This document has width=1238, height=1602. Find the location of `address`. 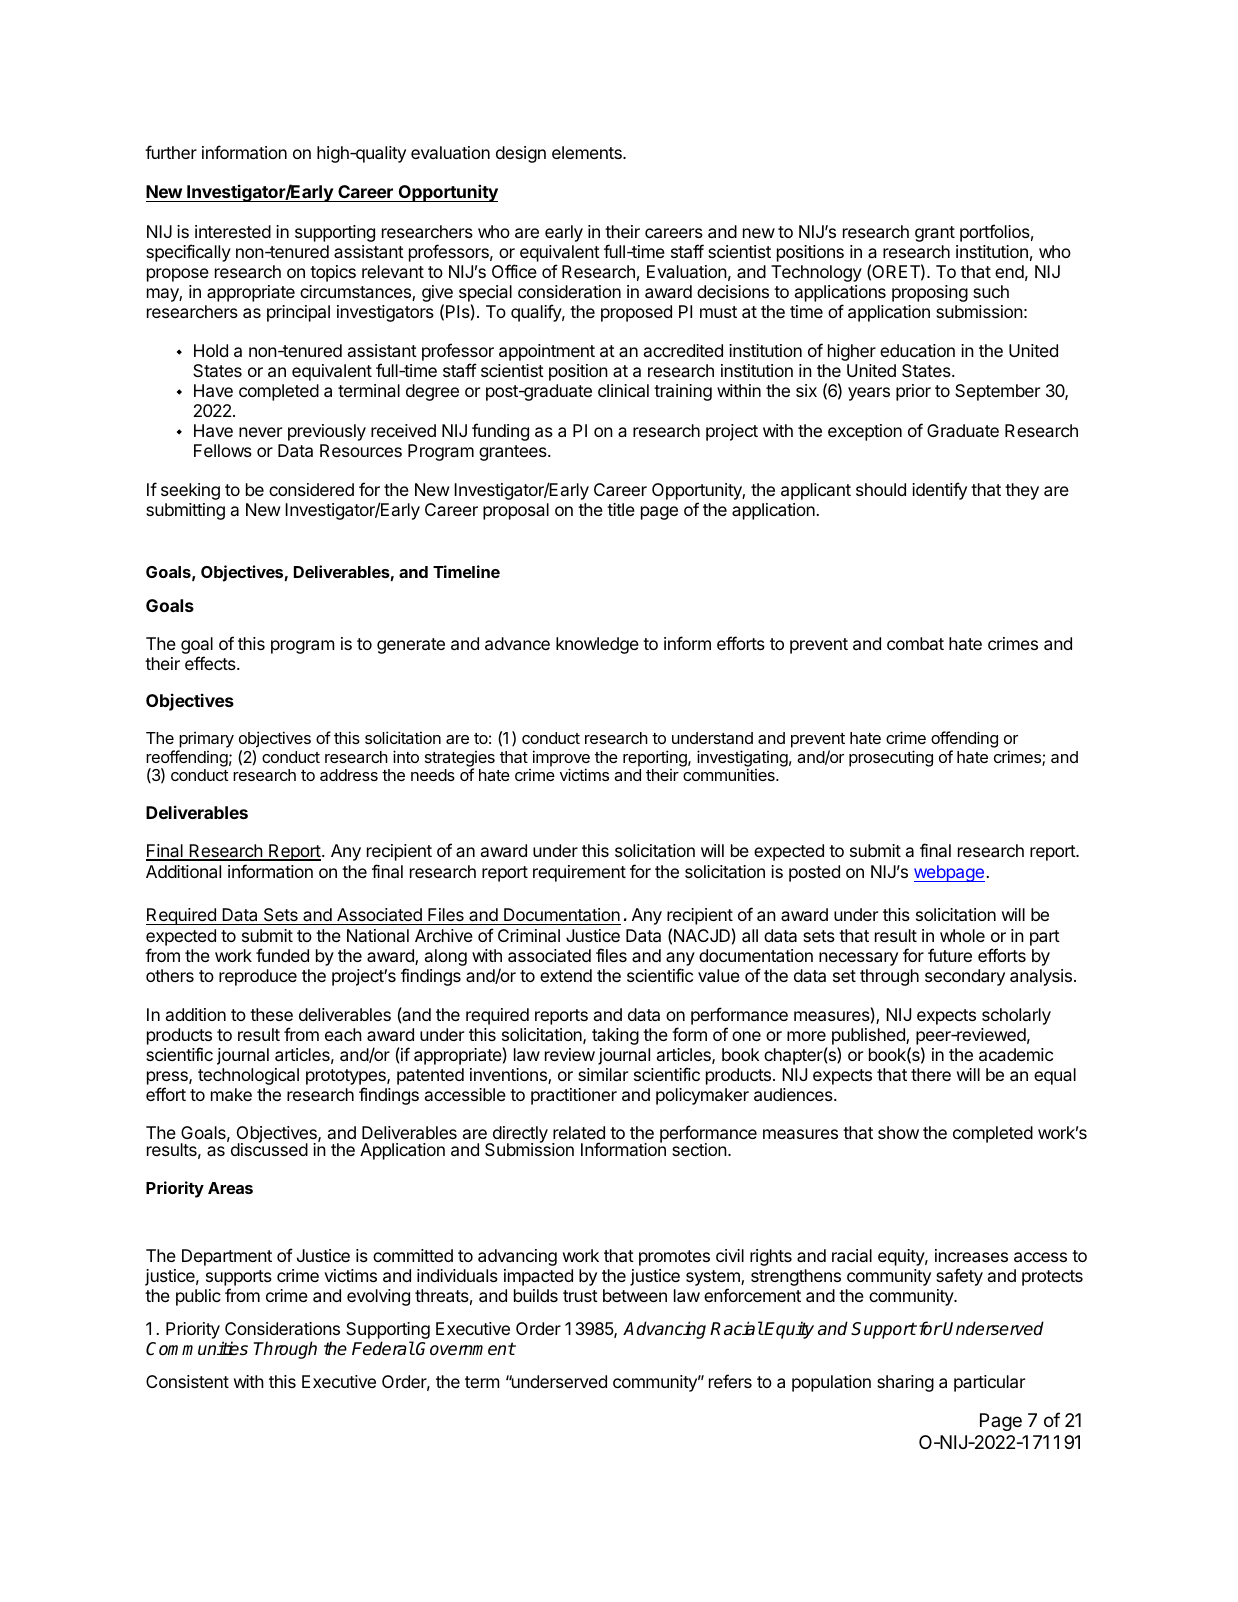

address is located at coordinates (349, 775).
